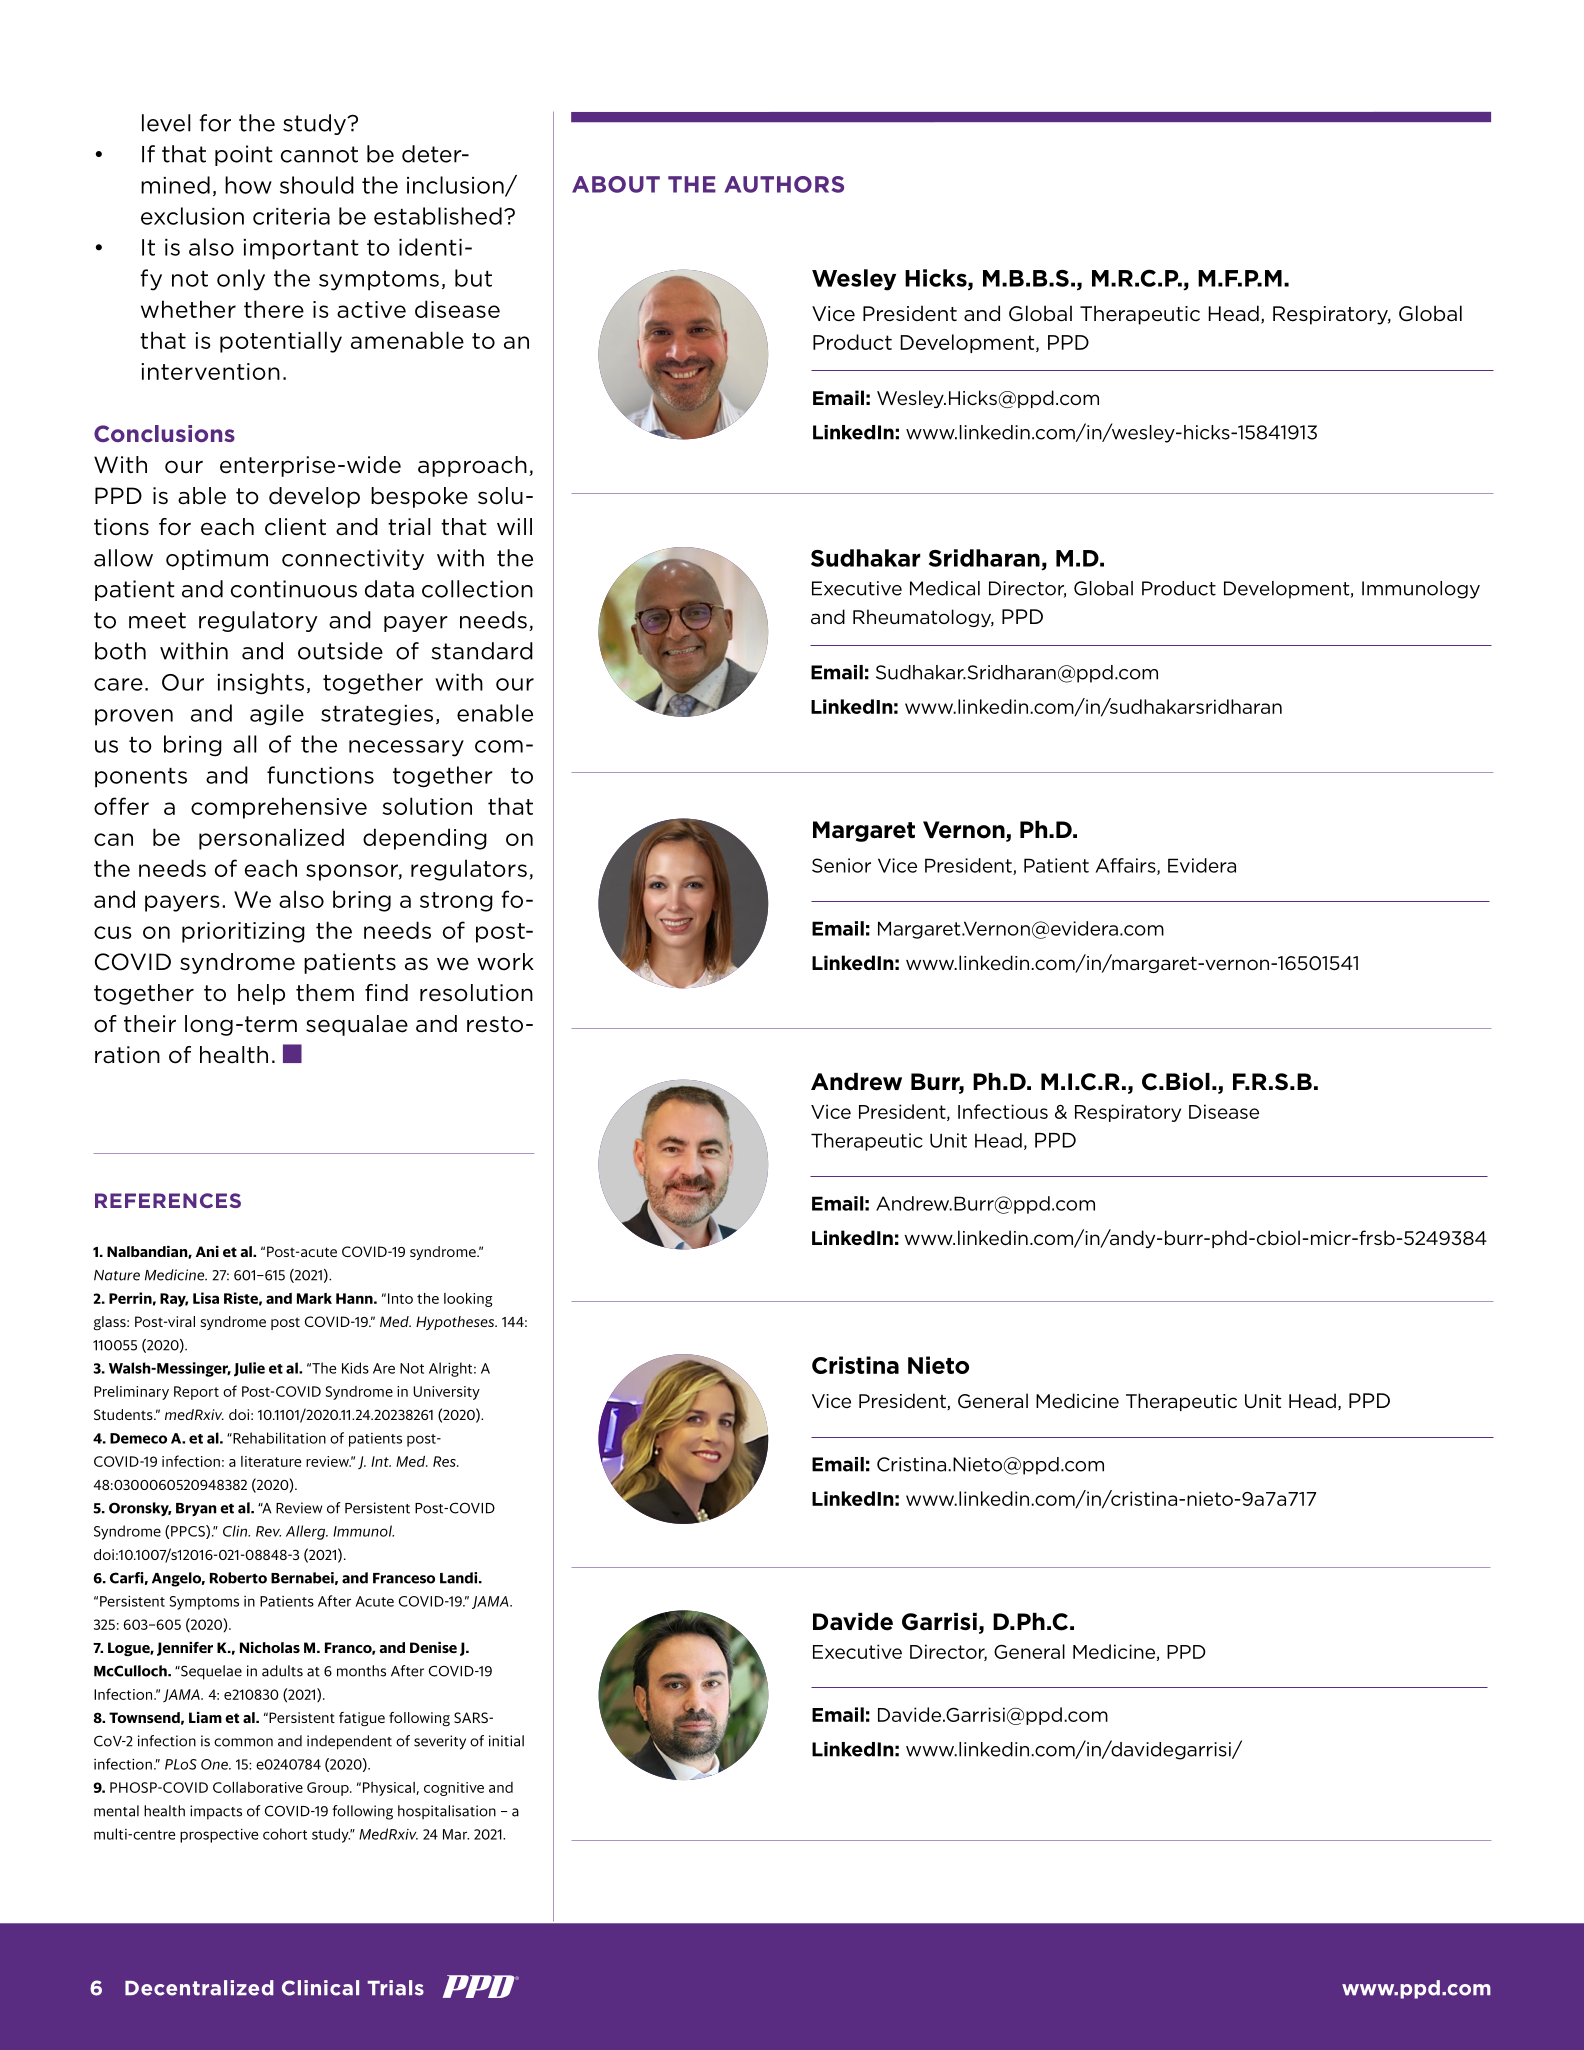 The width and height of the document is (1584, 2050). Describe the element at coordinates (506, 1741) in the document. I see `initial` at that location.
